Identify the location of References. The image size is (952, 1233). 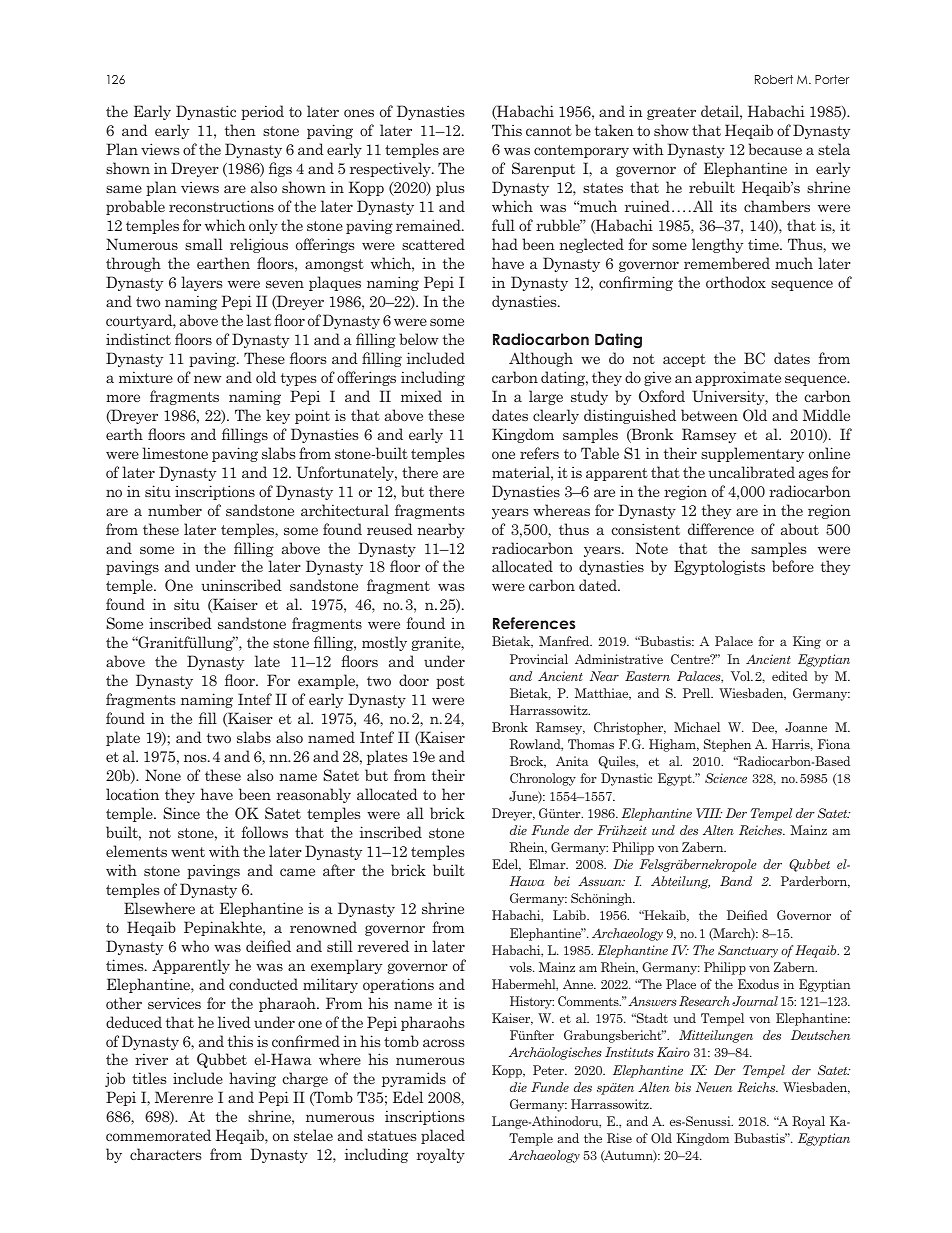
(534, 623).
